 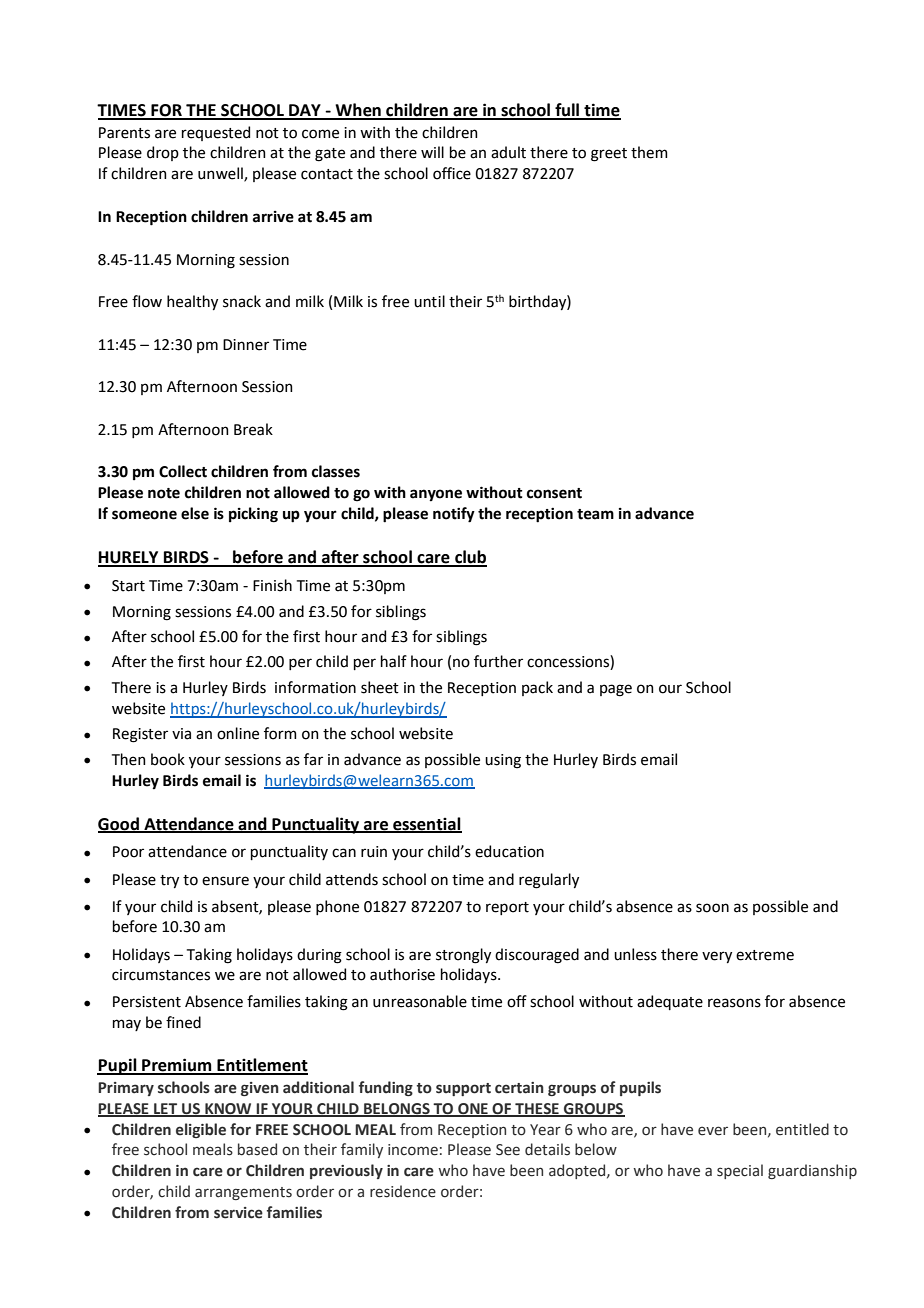 What do you see at coordinates (740, 1171) in the screenshot?
I see `special` at bounding box center [740, 1171].
